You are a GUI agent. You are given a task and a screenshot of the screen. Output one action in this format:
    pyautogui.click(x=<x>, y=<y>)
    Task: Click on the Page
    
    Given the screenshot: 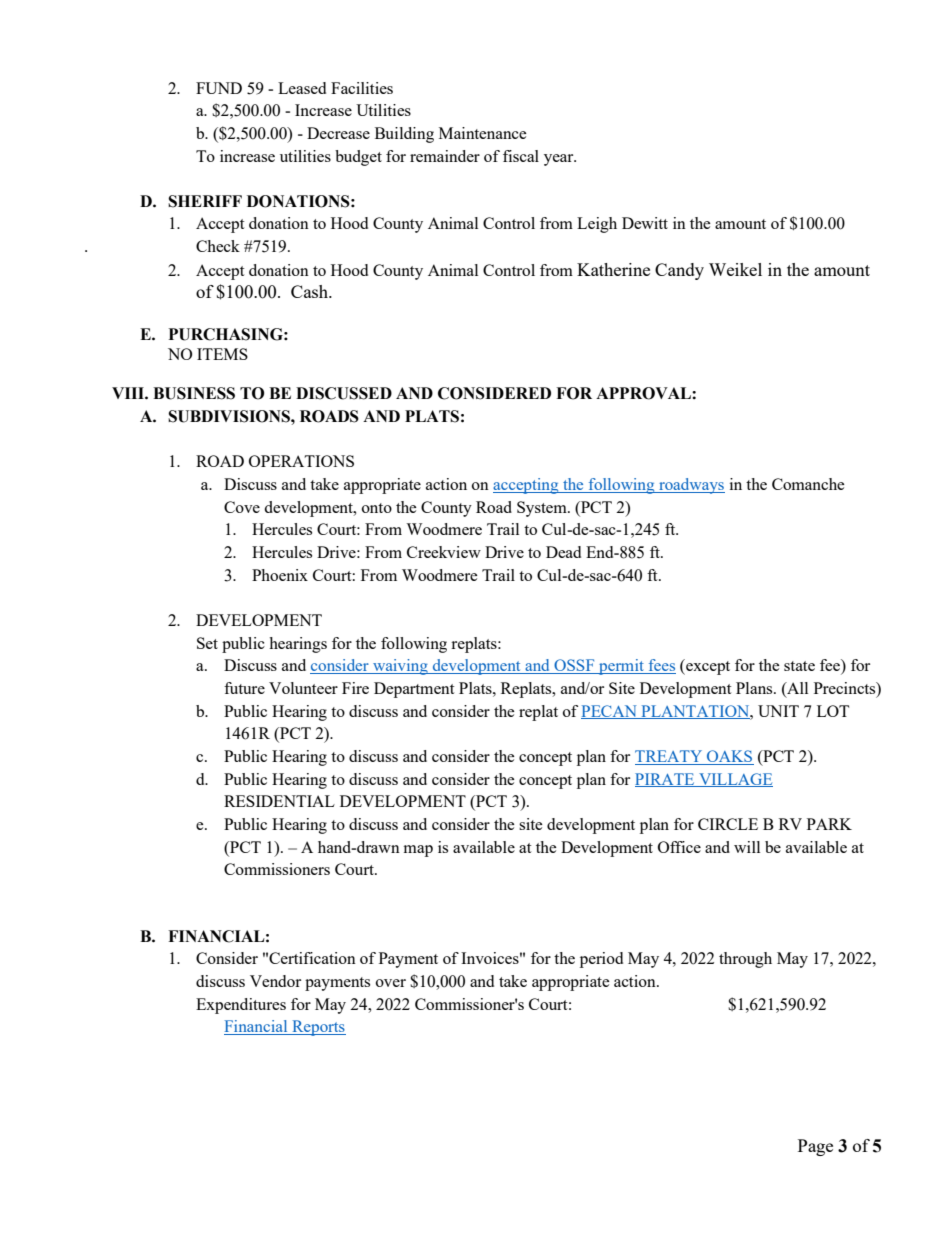 What is the action you would take?
    pyautogui.click(x=815, y=1147)
